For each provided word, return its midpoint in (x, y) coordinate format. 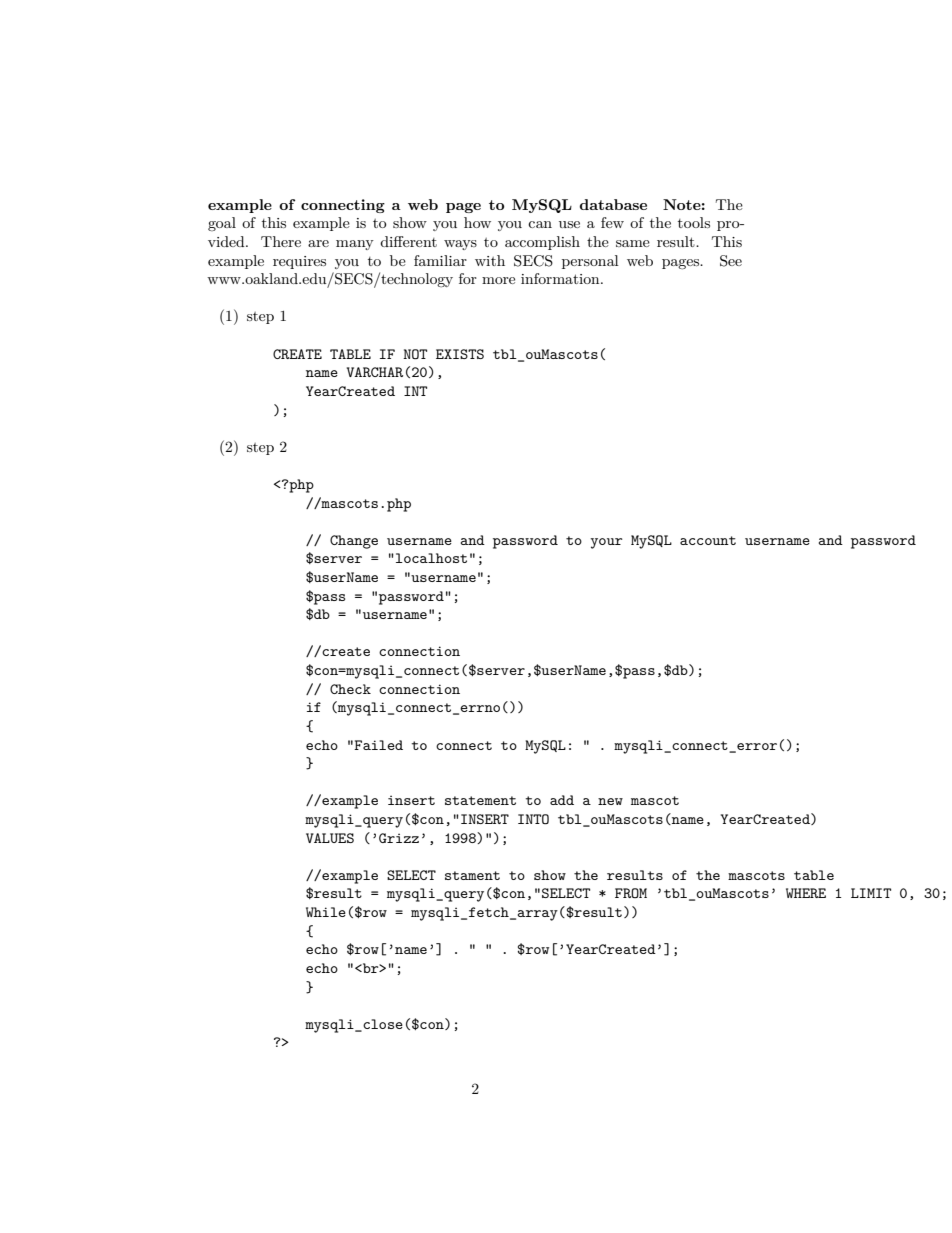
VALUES (330, 838)
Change (354, 542)
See (731, 261)
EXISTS (460, 354)
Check (350, 689)
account (708, 540)
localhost (431, 558)
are (318, 243)
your (606, 543)
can (540, 224)
